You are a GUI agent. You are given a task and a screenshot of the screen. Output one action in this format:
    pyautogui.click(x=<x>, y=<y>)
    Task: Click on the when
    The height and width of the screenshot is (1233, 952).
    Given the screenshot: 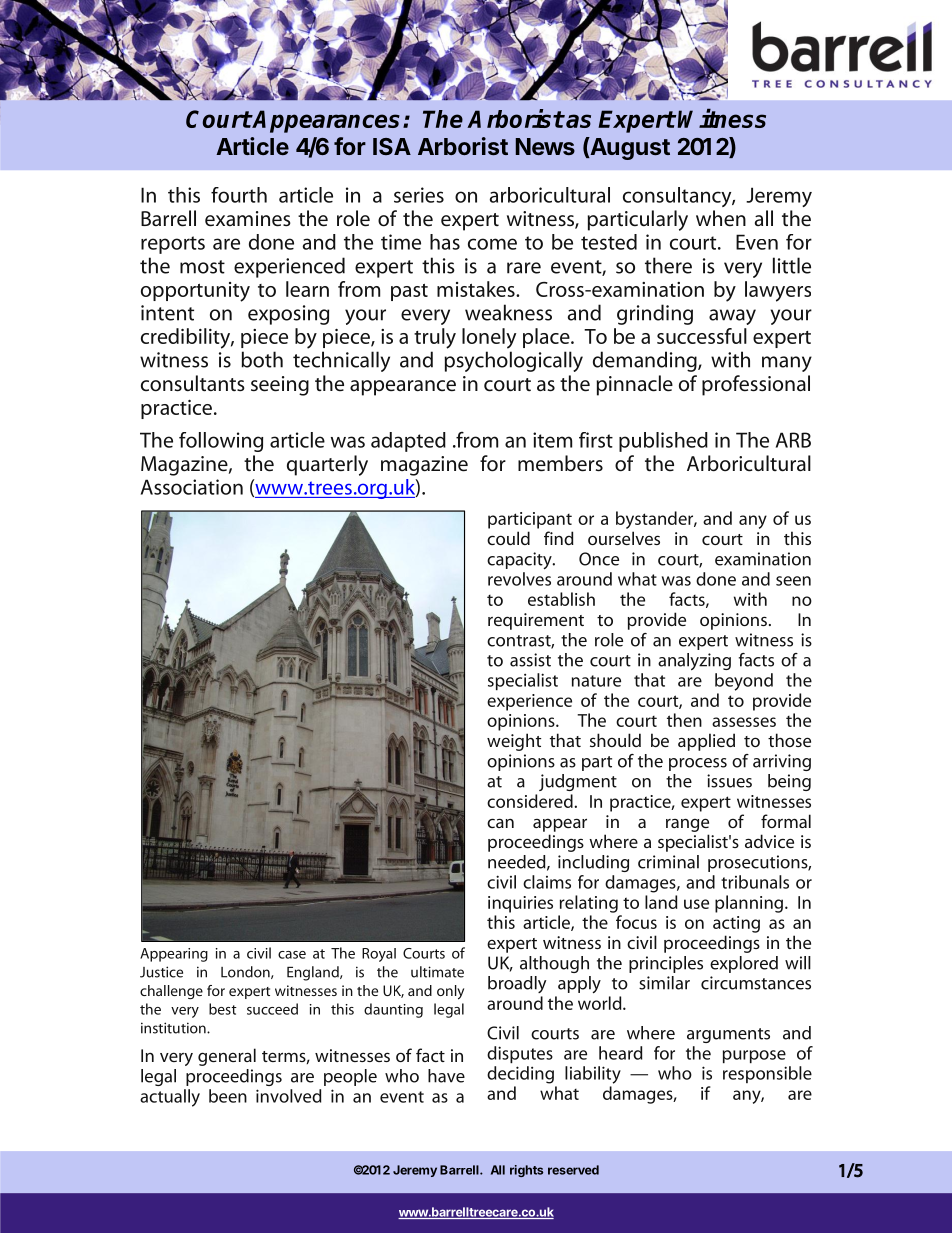 What is the action you would take?
    pyautogui.click(x=721, y=218)
